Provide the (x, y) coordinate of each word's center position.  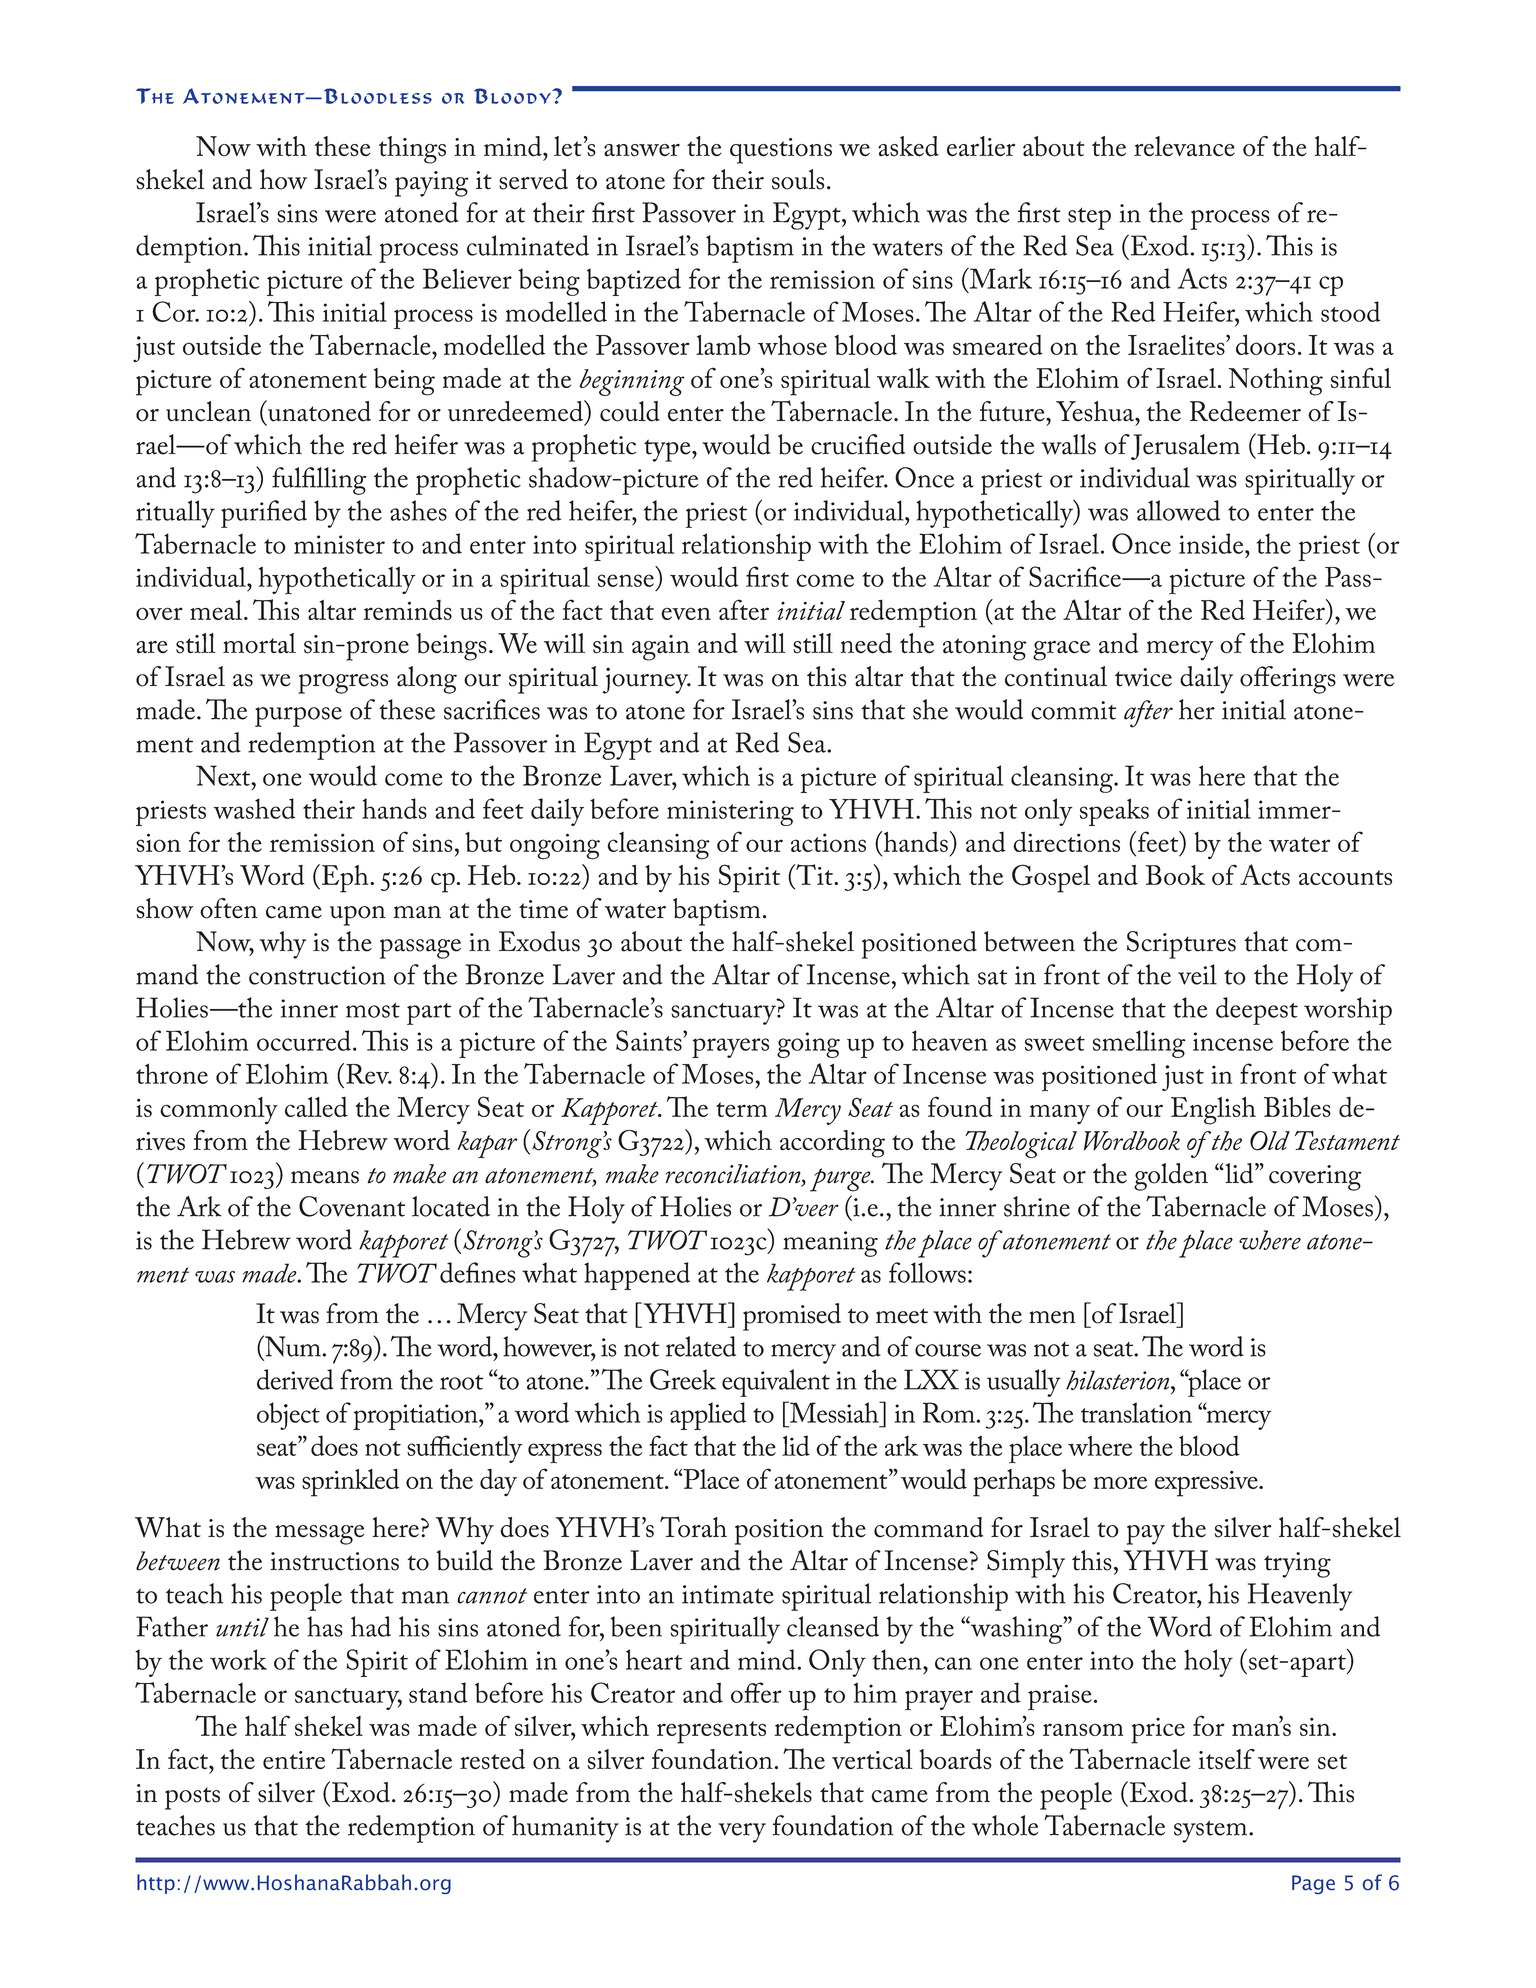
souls (798, 179)
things (412, 150)
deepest (1257, 1011)
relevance (1184, 146)
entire (294, 1760)
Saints (650, 1040)
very (742, 1833)
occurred (304, 1040)
